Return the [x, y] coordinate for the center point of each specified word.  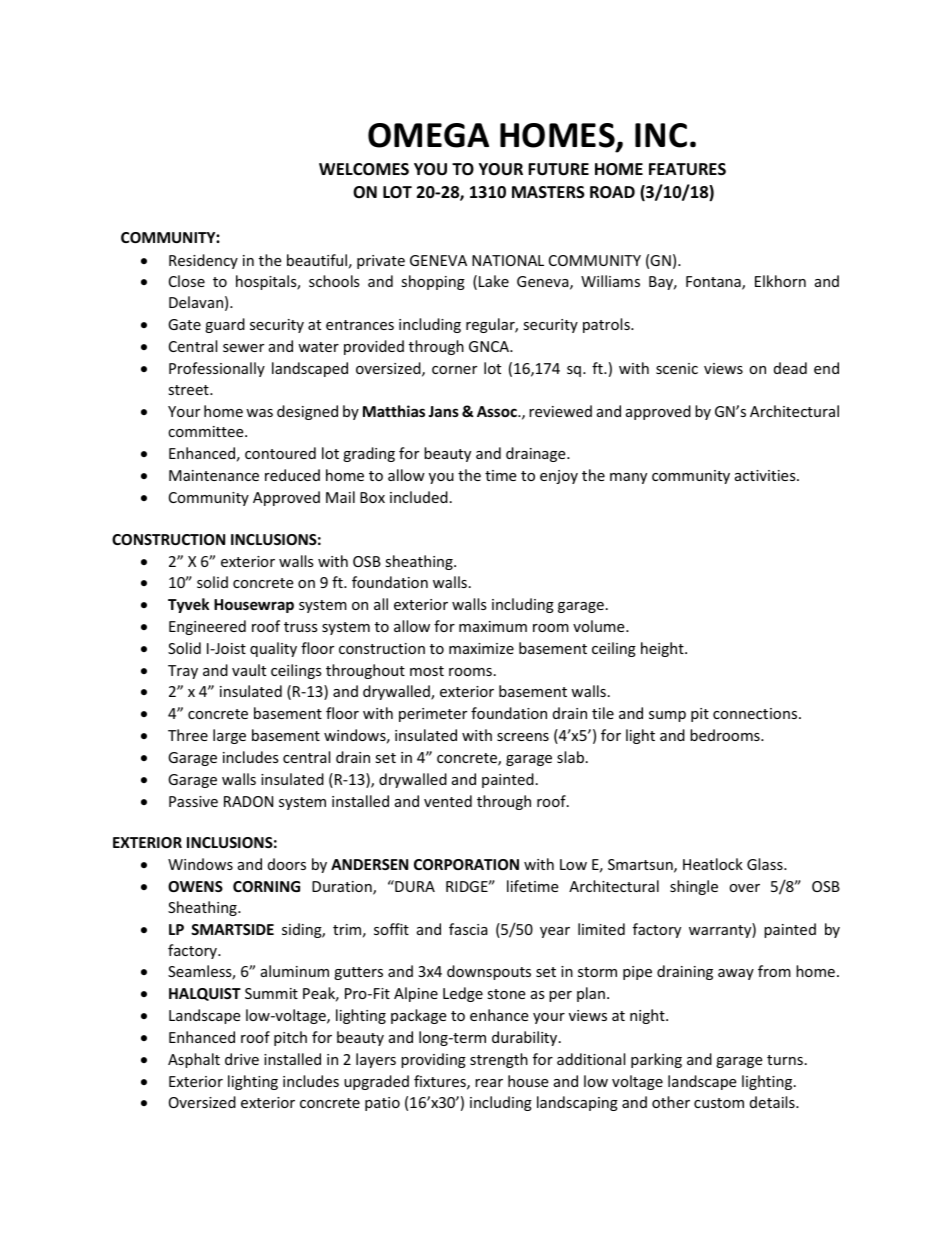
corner [454, 370]
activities [766, 475]
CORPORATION [466, 864]
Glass [766, 864]
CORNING [266, 886]
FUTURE [558, 169]
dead [790, 368]
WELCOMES [364, 169]
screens [523, 737]
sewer [243, 348]
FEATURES [687, 169]
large [229, 736]
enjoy [559, 477]
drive [242, 1059]
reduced [292, 475]
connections [756, 713]
